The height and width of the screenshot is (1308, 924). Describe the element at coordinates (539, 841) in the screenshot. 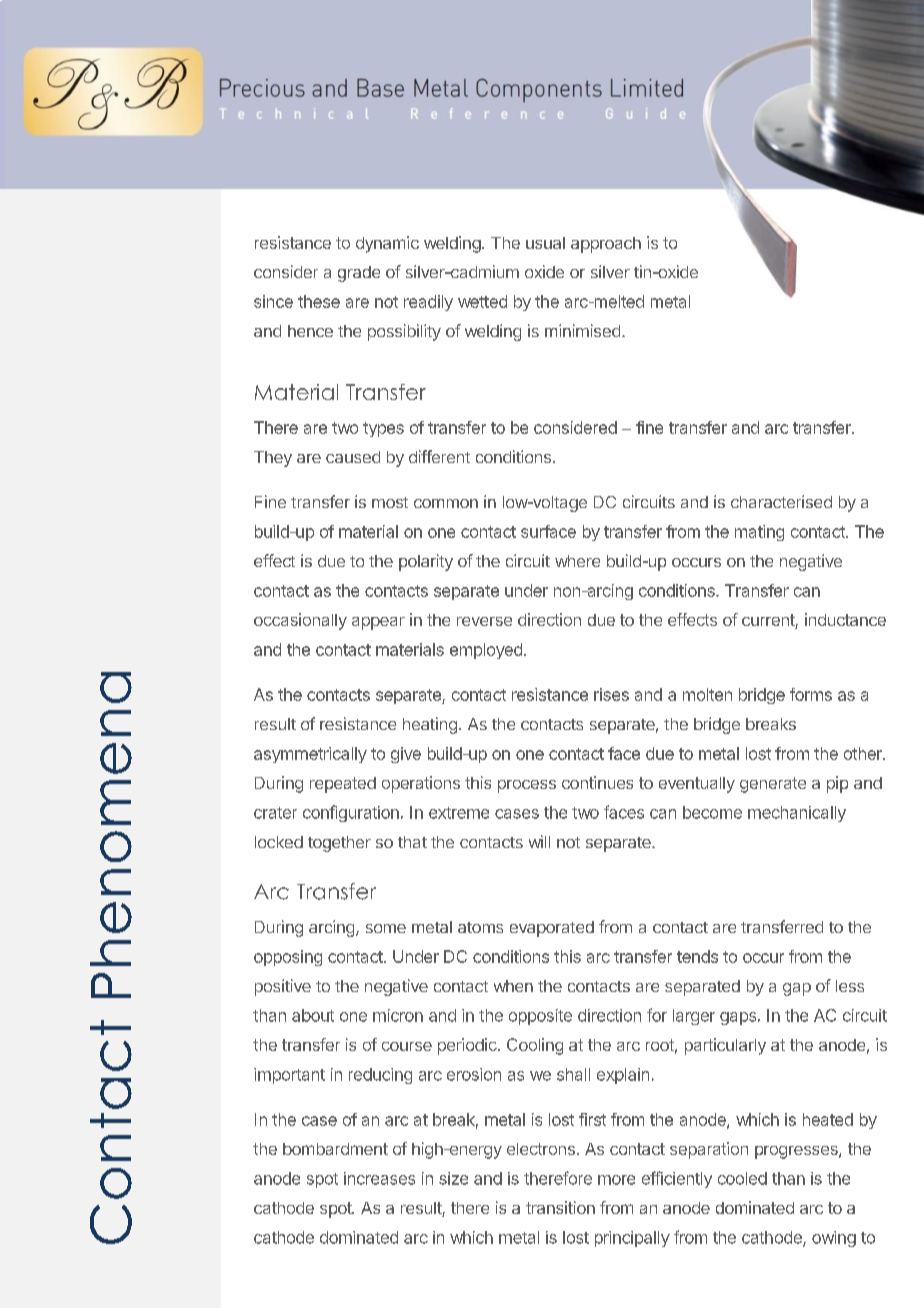

I see `will` at that location.
